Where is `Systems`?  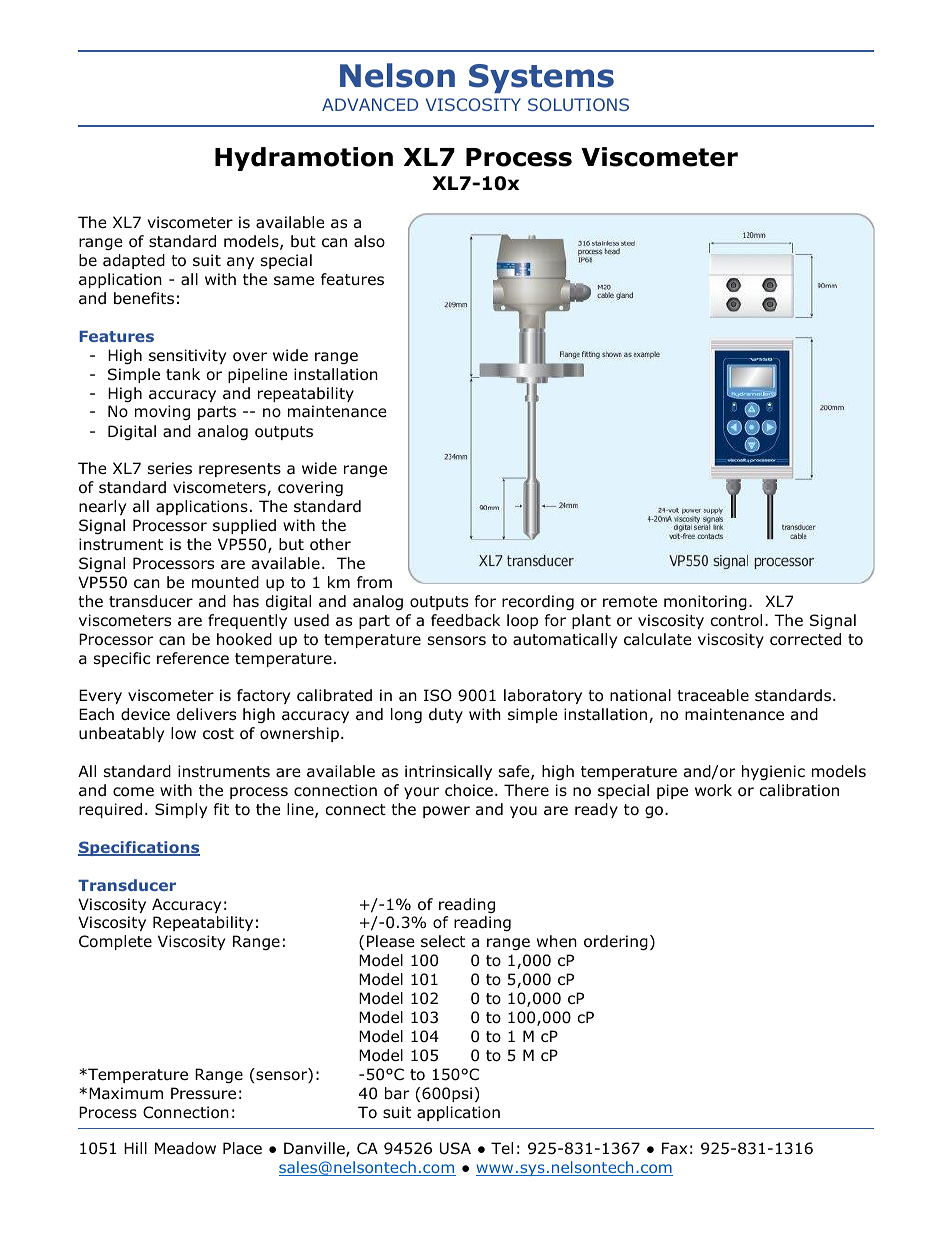 Systems is located at coordinates (541, 78).
